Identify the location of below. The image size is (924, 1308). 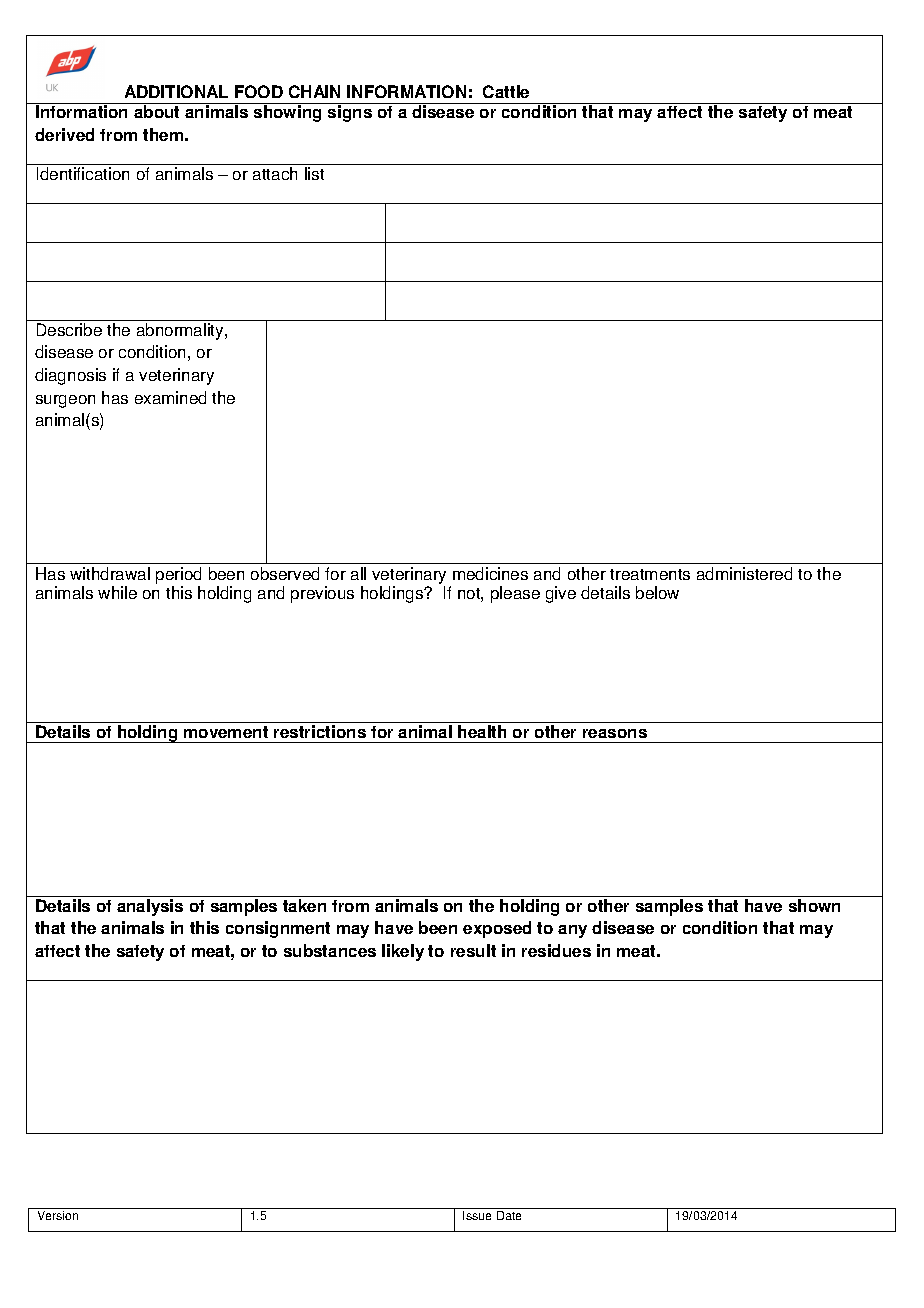
(657, 592).
